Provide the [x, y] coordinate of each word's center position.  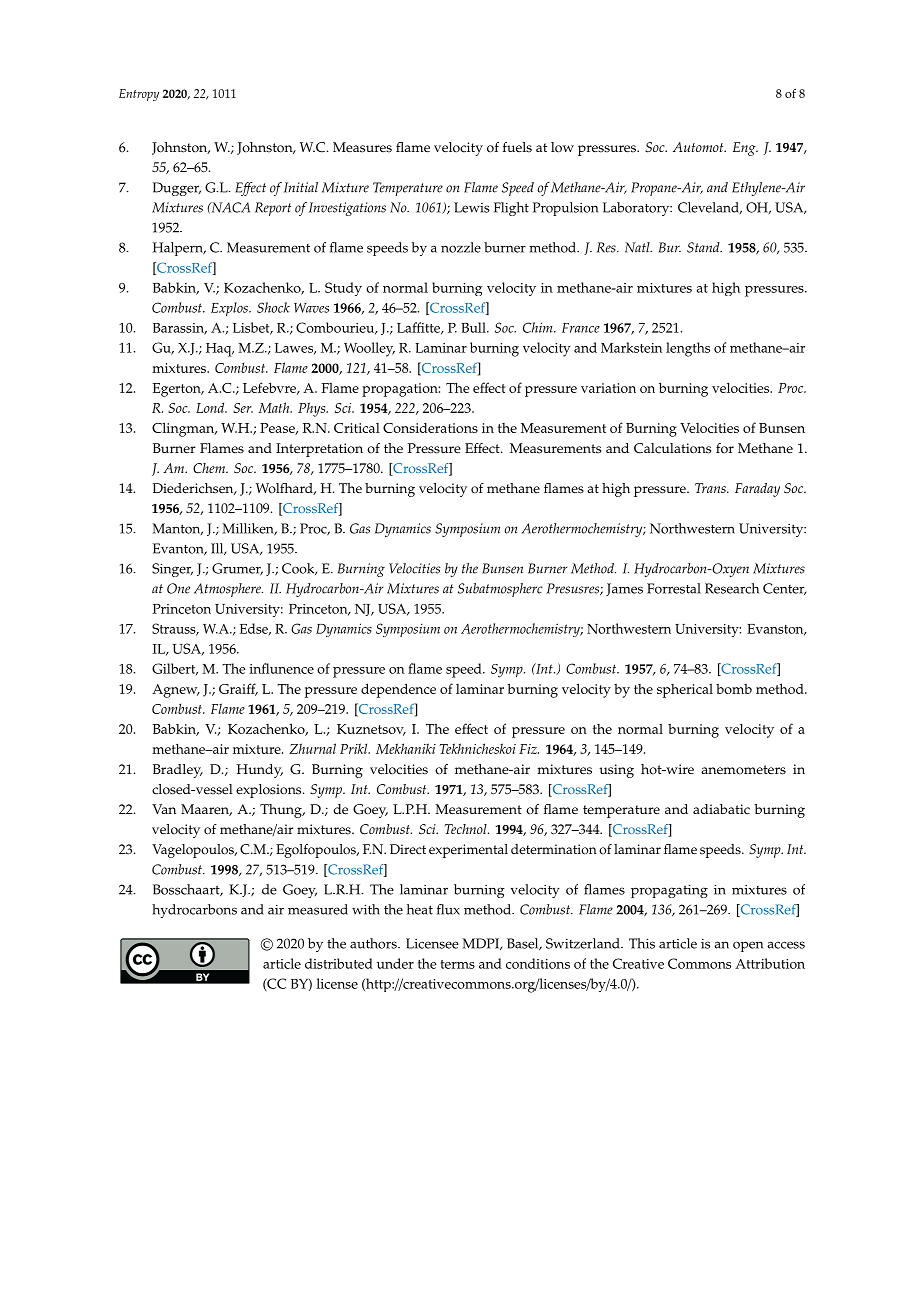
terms [458, 964]
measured [318, 909]
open [748, 946]
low [562, 147]
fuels [517, 147]
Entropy [139, 95]
